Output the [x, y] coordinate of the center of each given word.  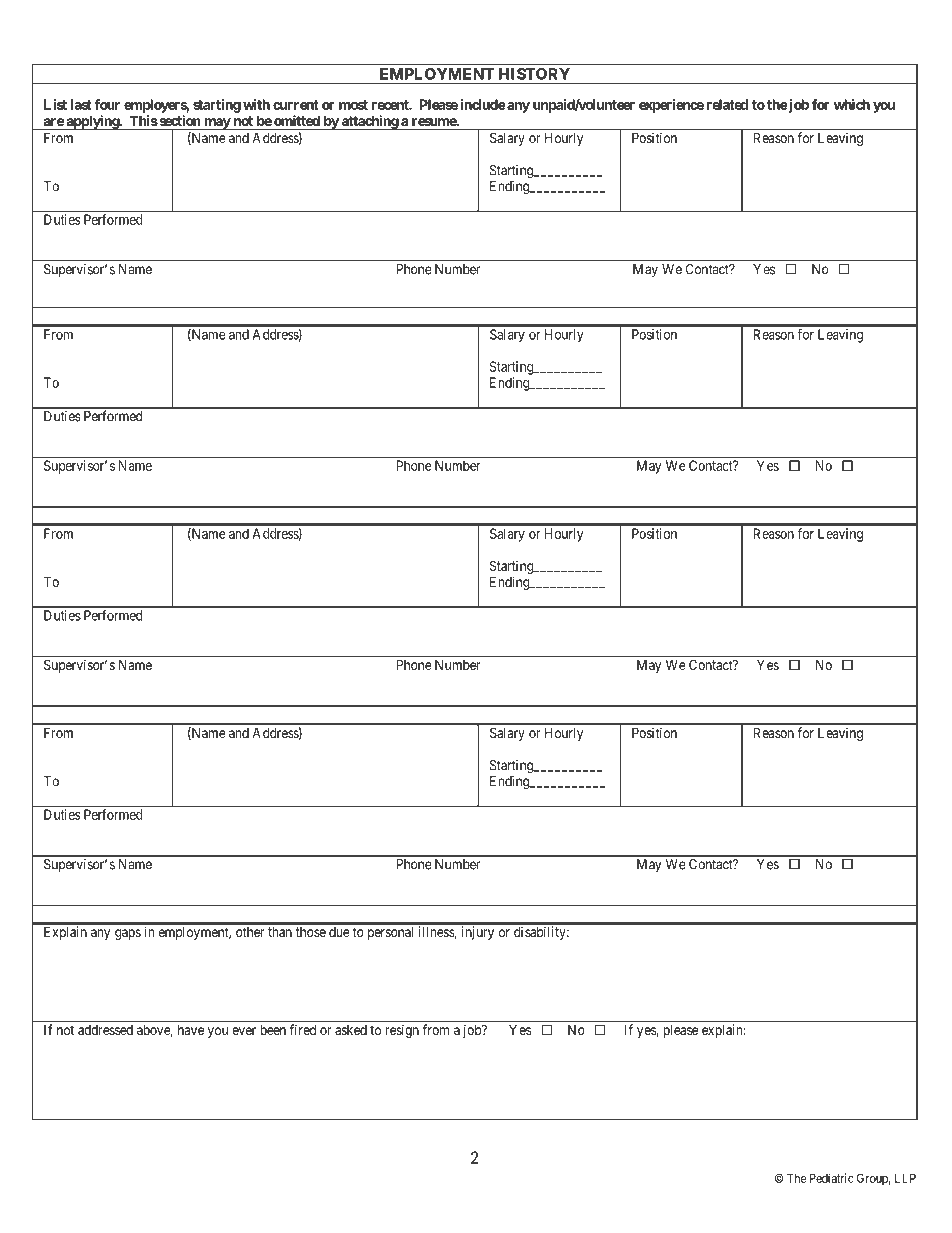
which [852, 104]
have [191, 1030]
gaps [128, 934]
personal [390, 933]
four [107, 104]
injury [478, 933]
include [483, 104]
